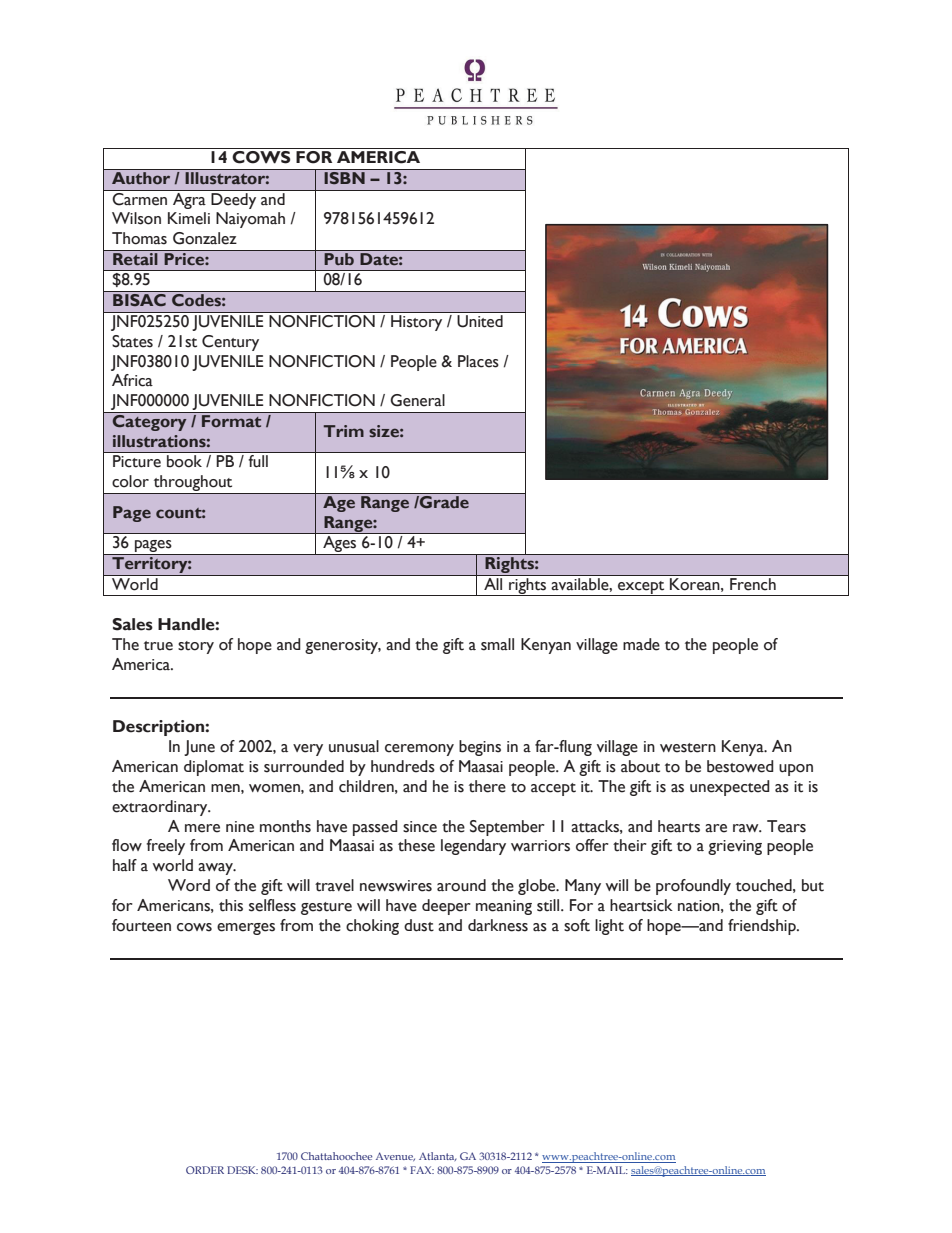 Image resolution: width=952 pixels, height=1233 pixels. I want to click on small, so click(497, 644).
